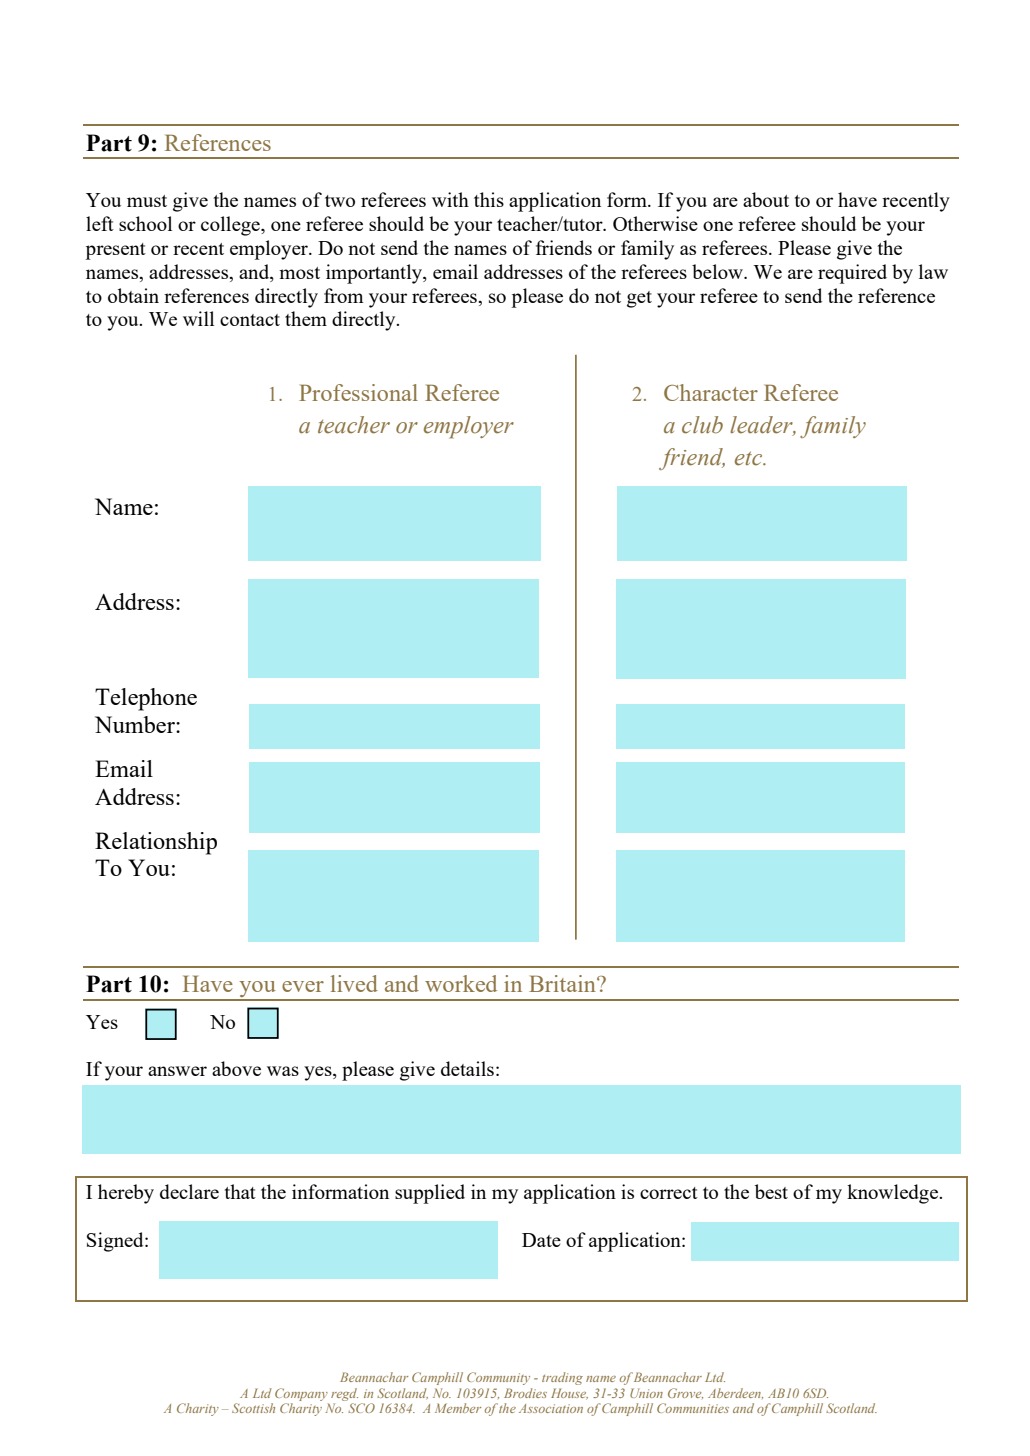 This page has width=1030, height=1456. Describe the element at coordinates (156, 843) in the page. I see `Relationship` at that location.
